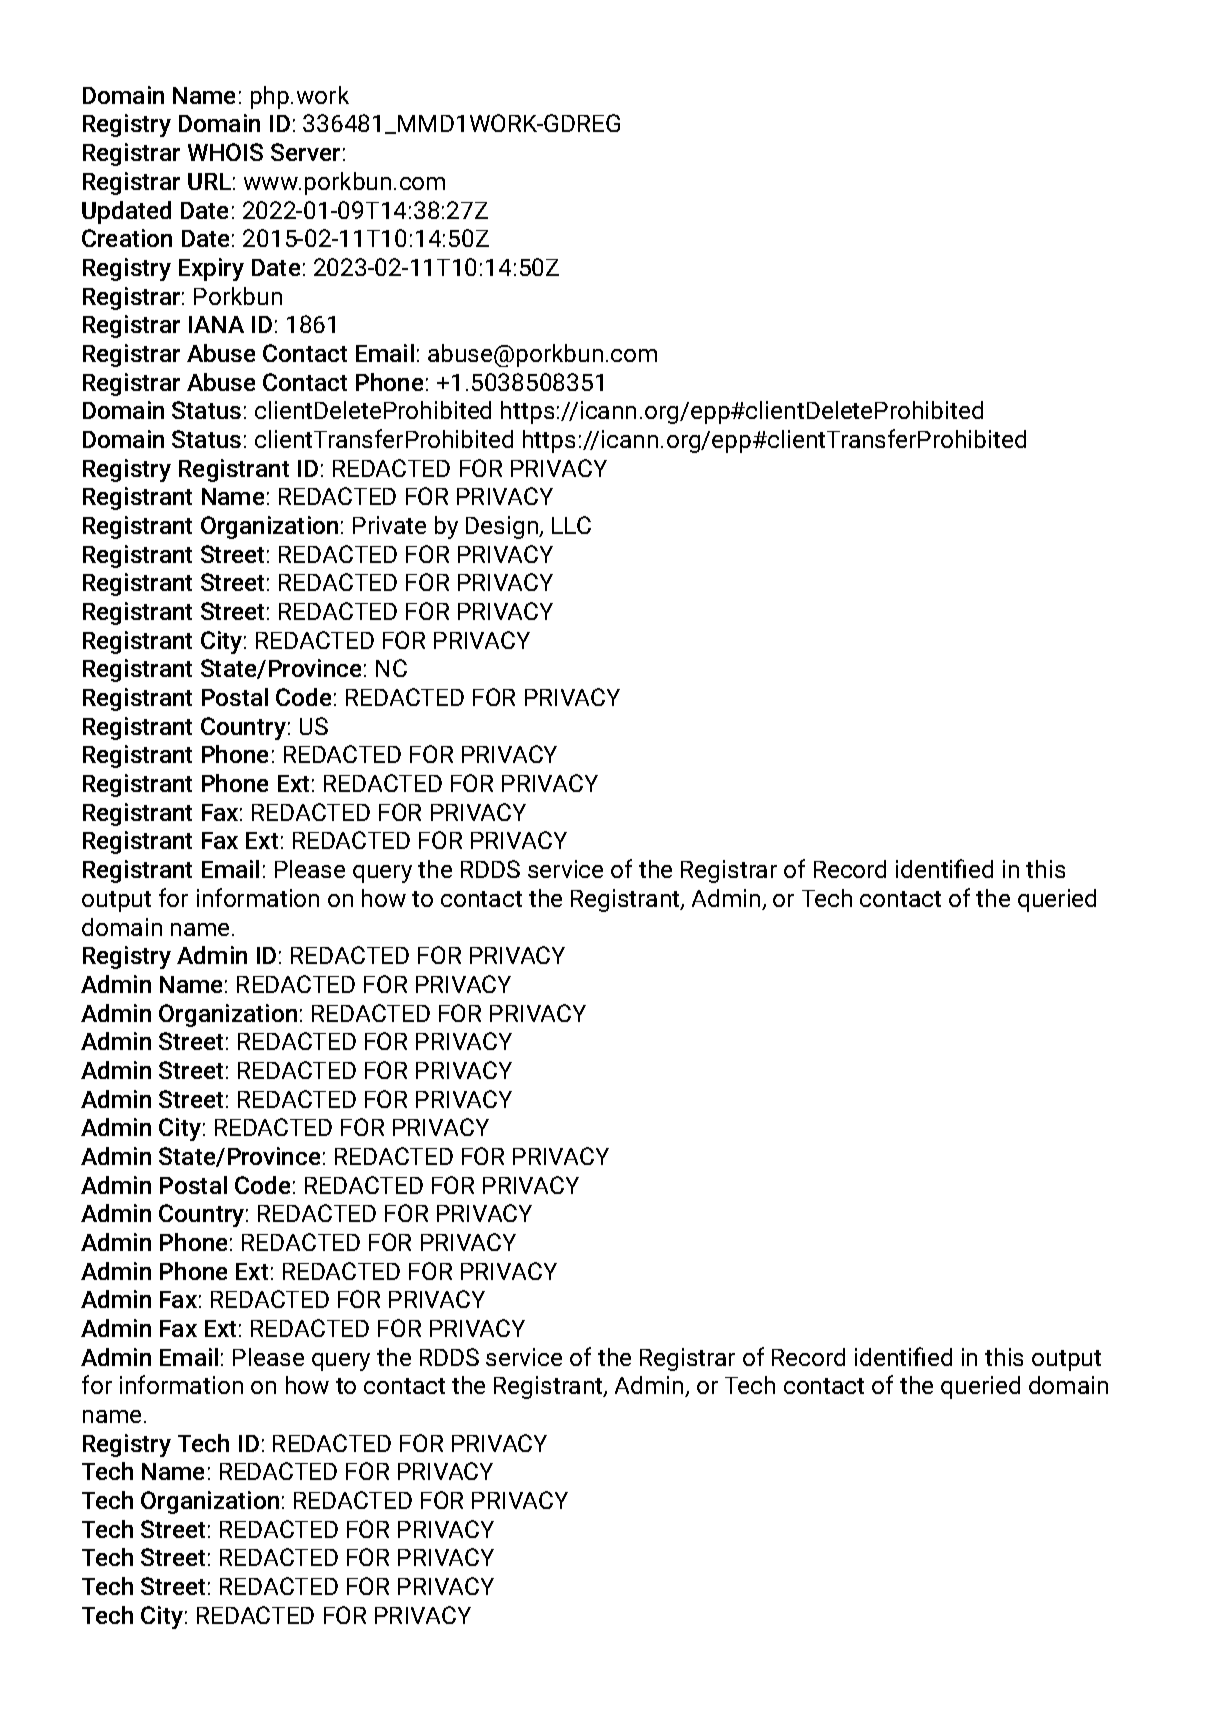 The height and width of the screenshot is (1717, 1214). Describe the element at coordinates (211, 269) in the screenshot. I see `Expiry` at that location.
